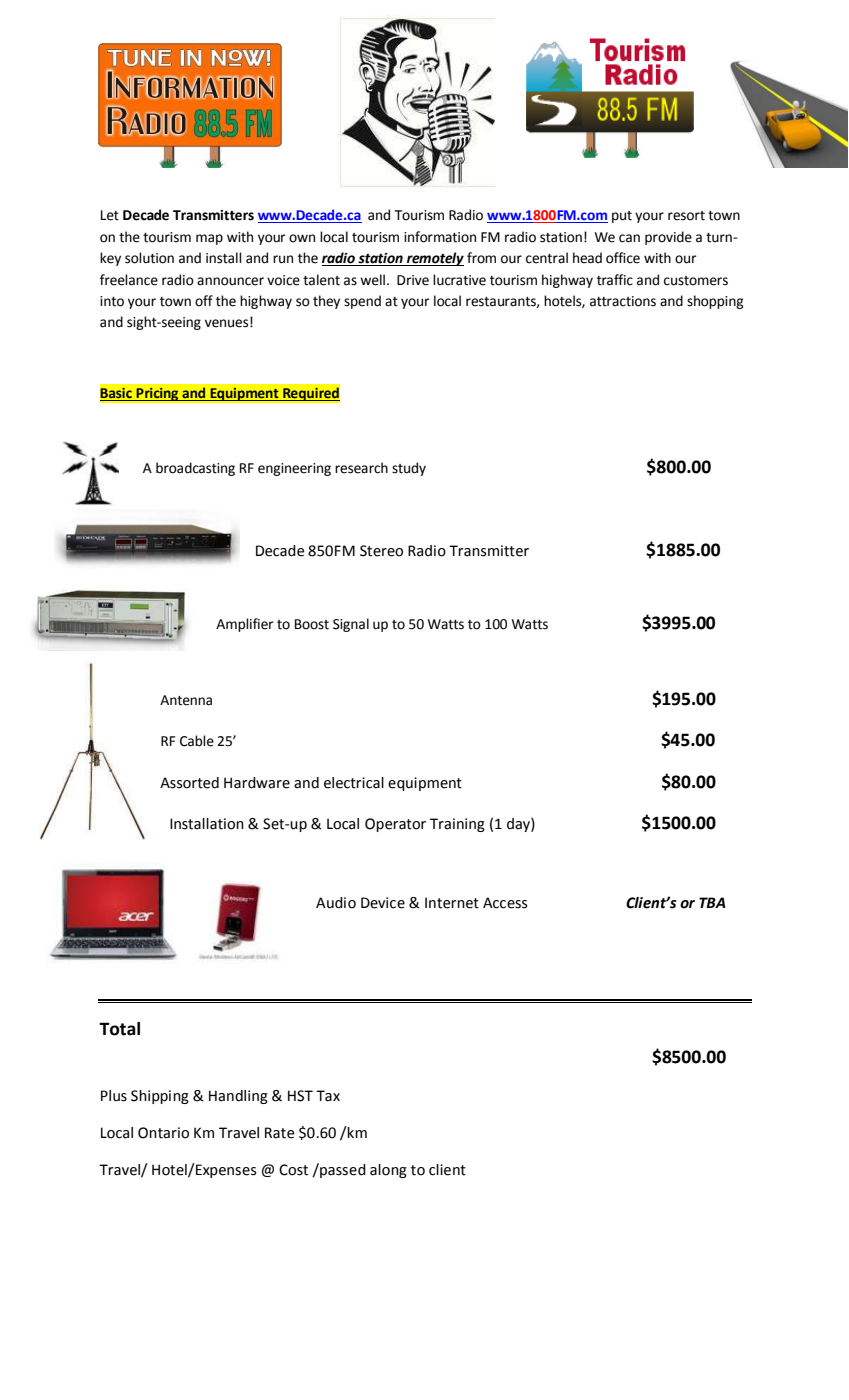 The image size is (849, 1400). I want to click on map, so click(209, 239).
